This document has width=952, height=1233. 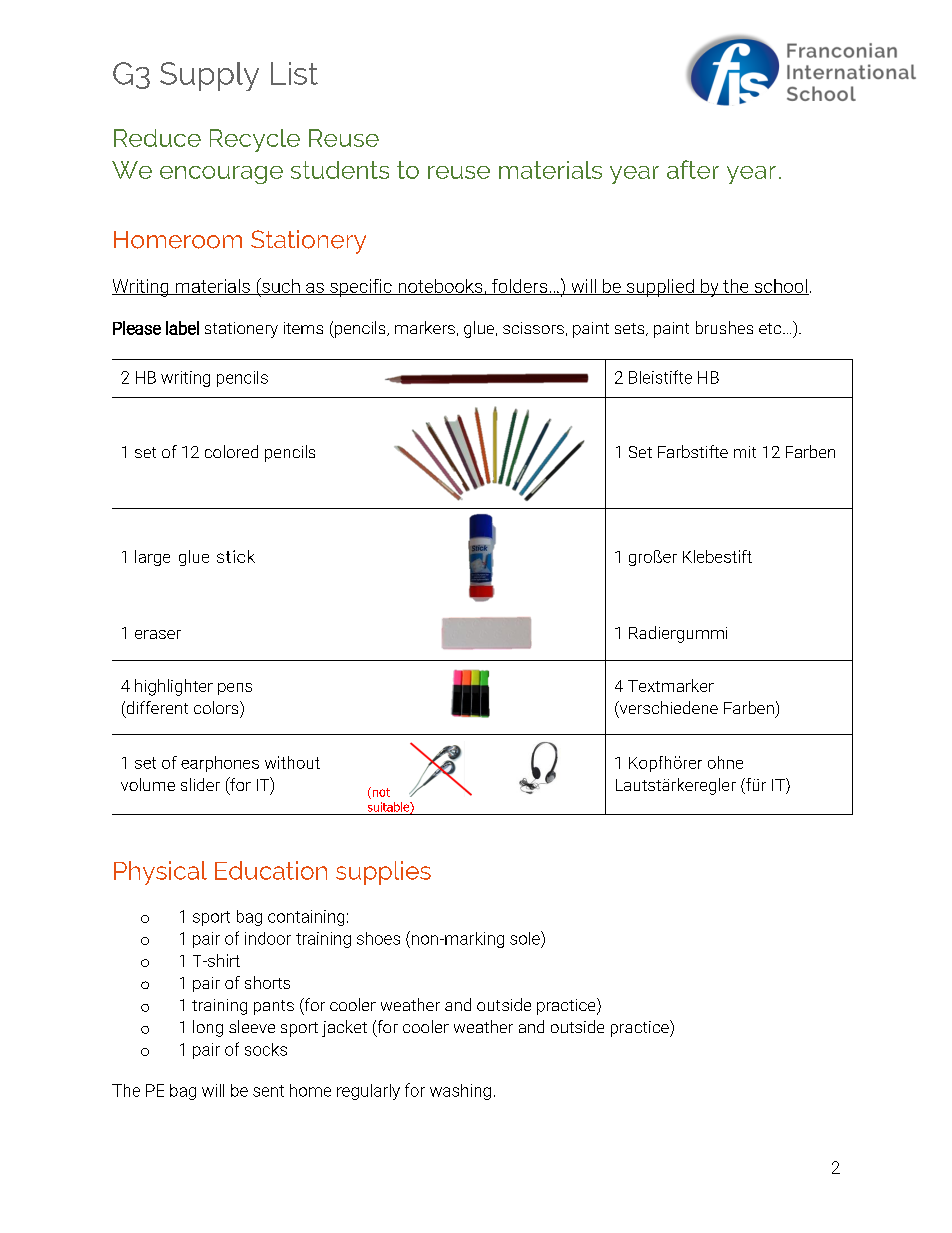 What do you see at coordinates (200, 784) in the document?
I see `slider` at bounding box center [200, 784].
